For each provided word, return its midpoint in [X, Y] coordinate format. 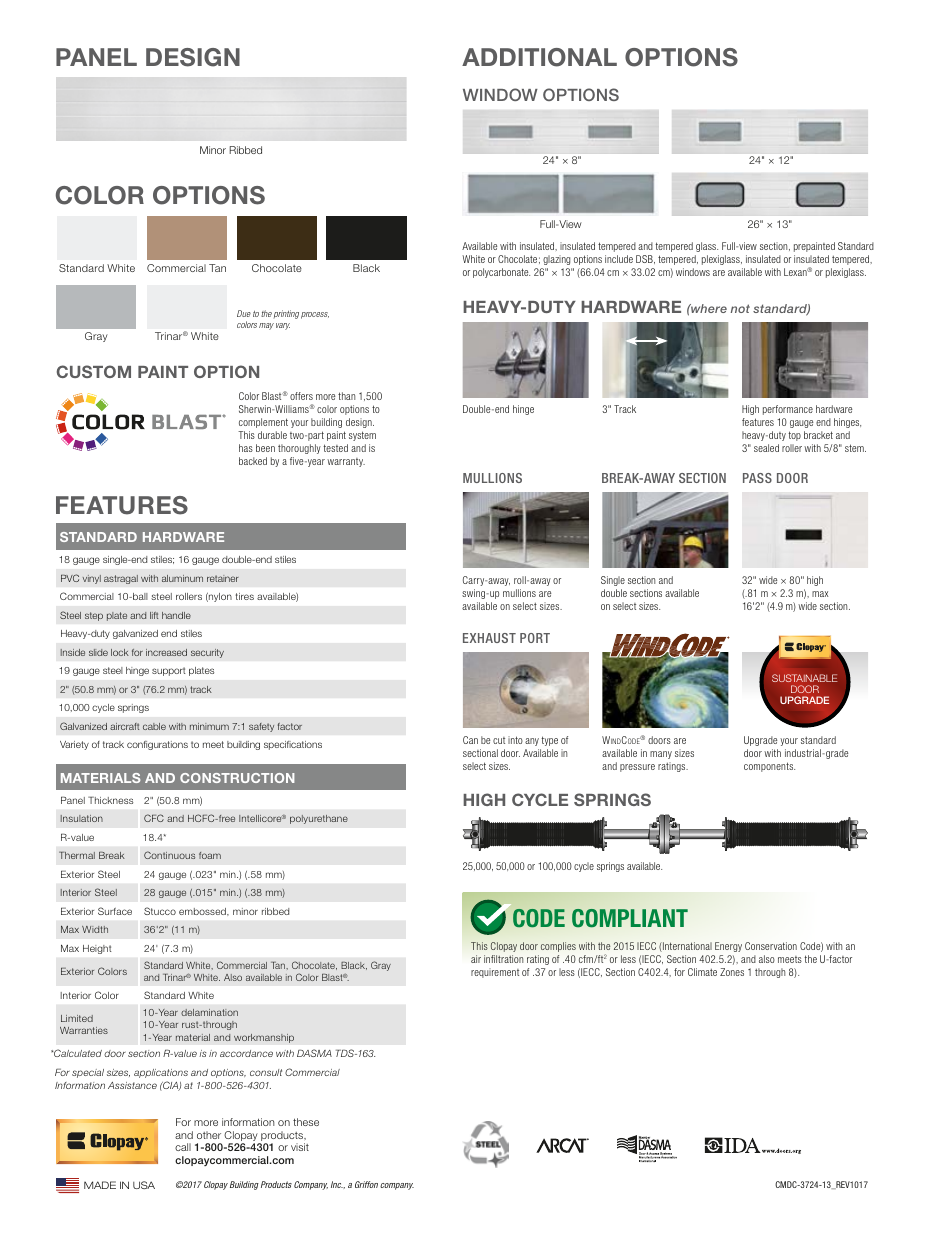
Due [244, 313]
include [619, 259]
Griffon [366, 1184]
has [246, 448]
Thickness [110, 800]
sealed [766, 448]
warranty [346, 462]
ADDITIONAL [539, 57]
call [183, 1147]
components [769, 767]
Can [470, 740]
